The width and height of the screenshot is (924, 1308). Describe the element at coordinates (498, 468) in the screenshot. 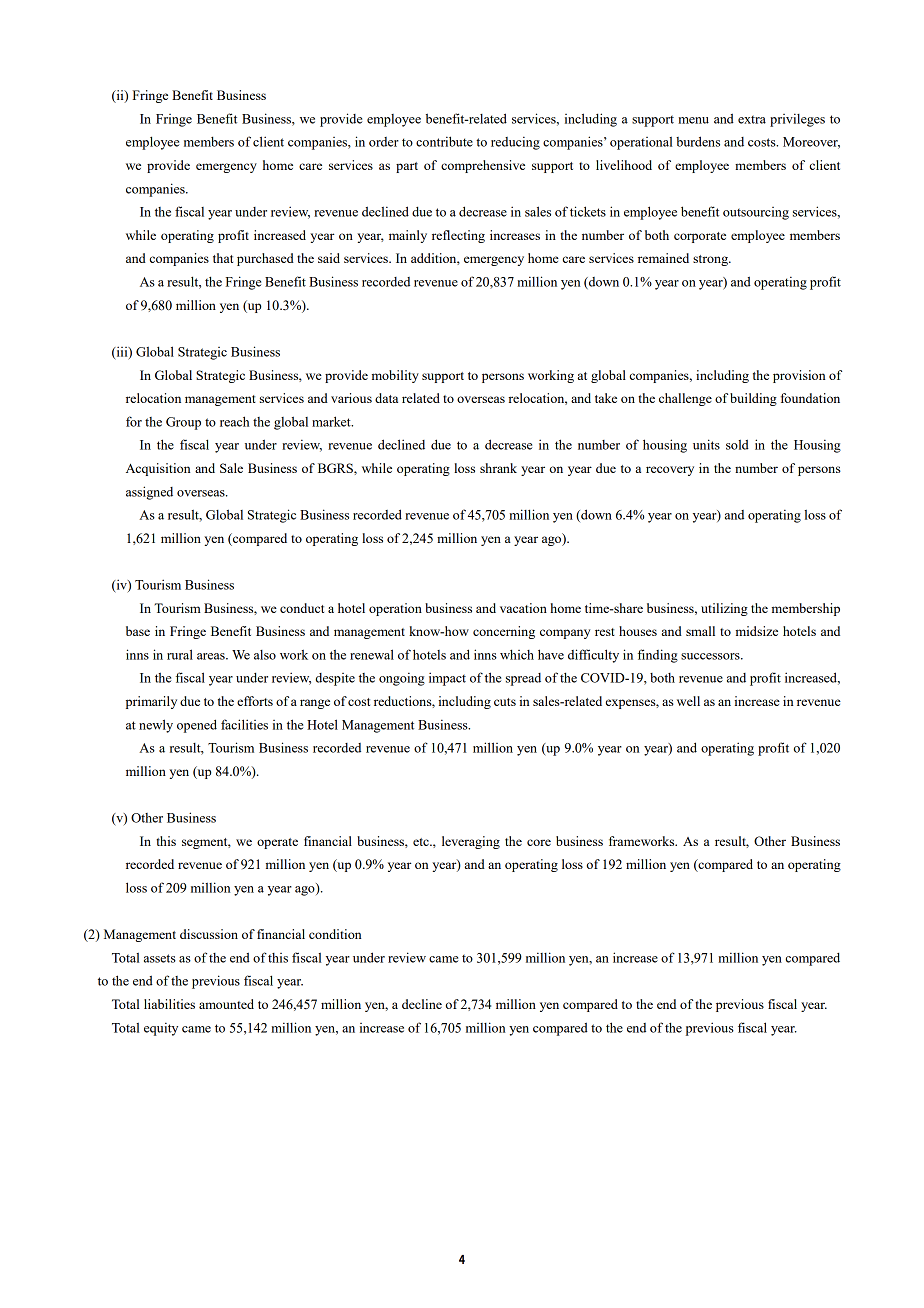

I see `shrank` at that location.
